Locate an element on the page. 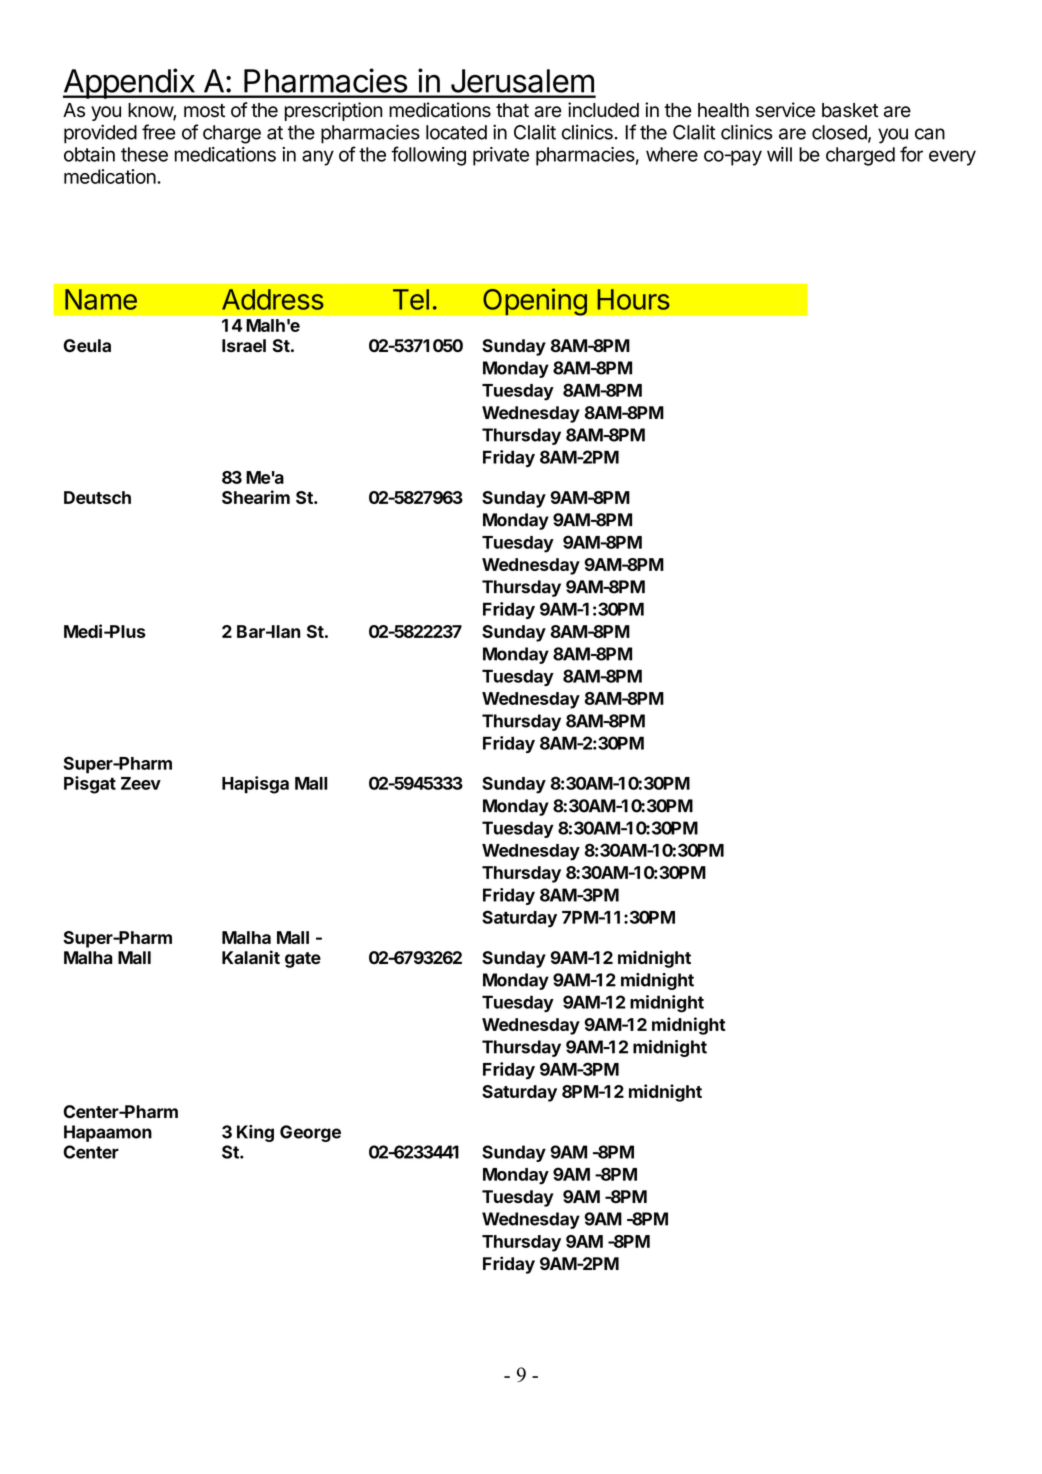  most is located at coordinates (204, 111).
